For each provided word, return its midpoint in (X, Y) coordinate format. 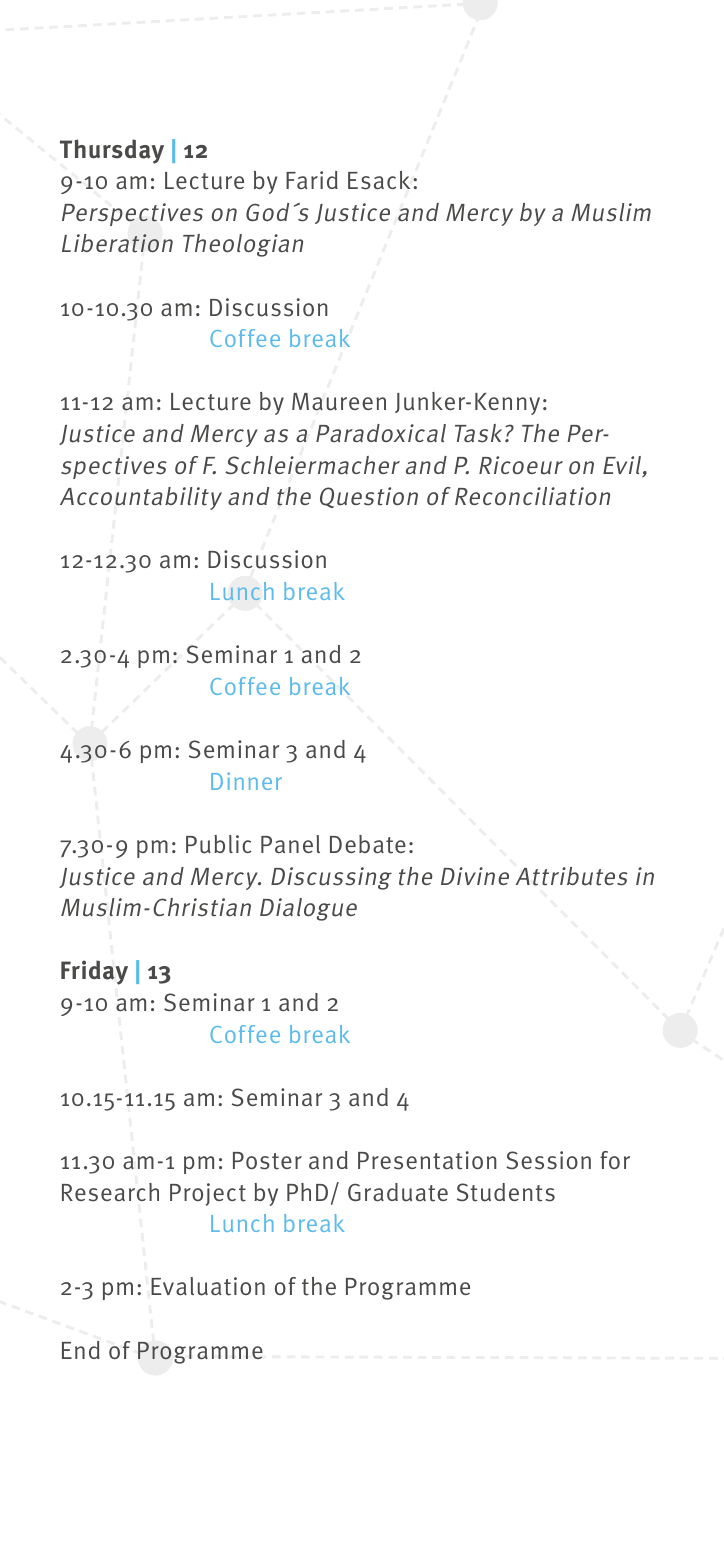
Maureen (339, 402)
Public (219, 844)
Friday (94, 972)
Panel (290, 844)
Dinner (246, 781)
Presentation (427, 1160)
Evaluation (208, 1286)
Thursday (112, 151)
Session (548, 1160)
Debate (368, 844)
